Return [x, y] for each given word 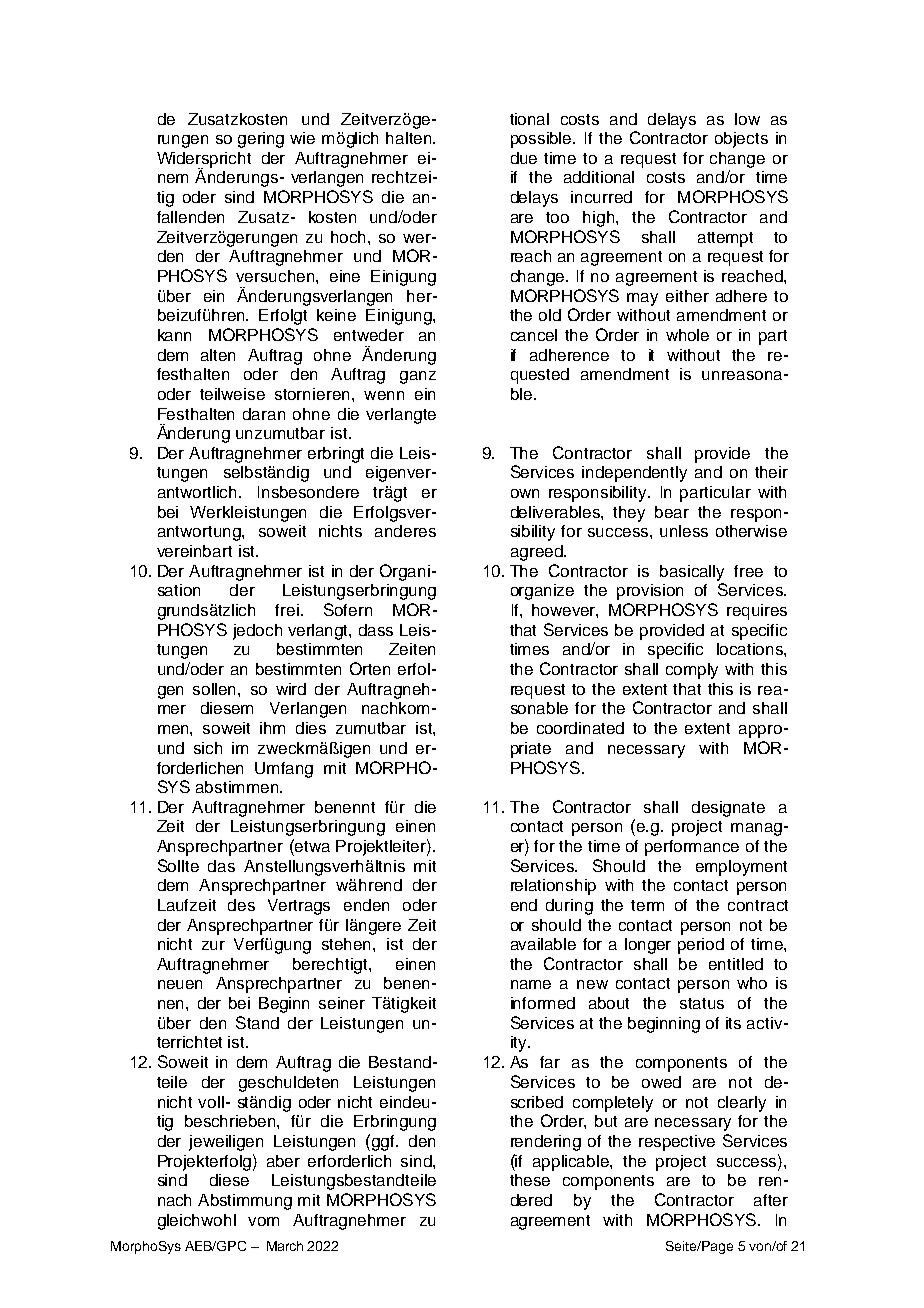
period [701, 946]
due [524, 158]
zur [213, 945]
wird [291, 689]
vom [263, 1221]
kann [174, 335]
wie [302, 138]
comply [692, 671]
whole [687, 335]
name [531, 984]
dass [376, 630]
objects [741, 140]
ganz [418, 377]
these [530, 1180]
